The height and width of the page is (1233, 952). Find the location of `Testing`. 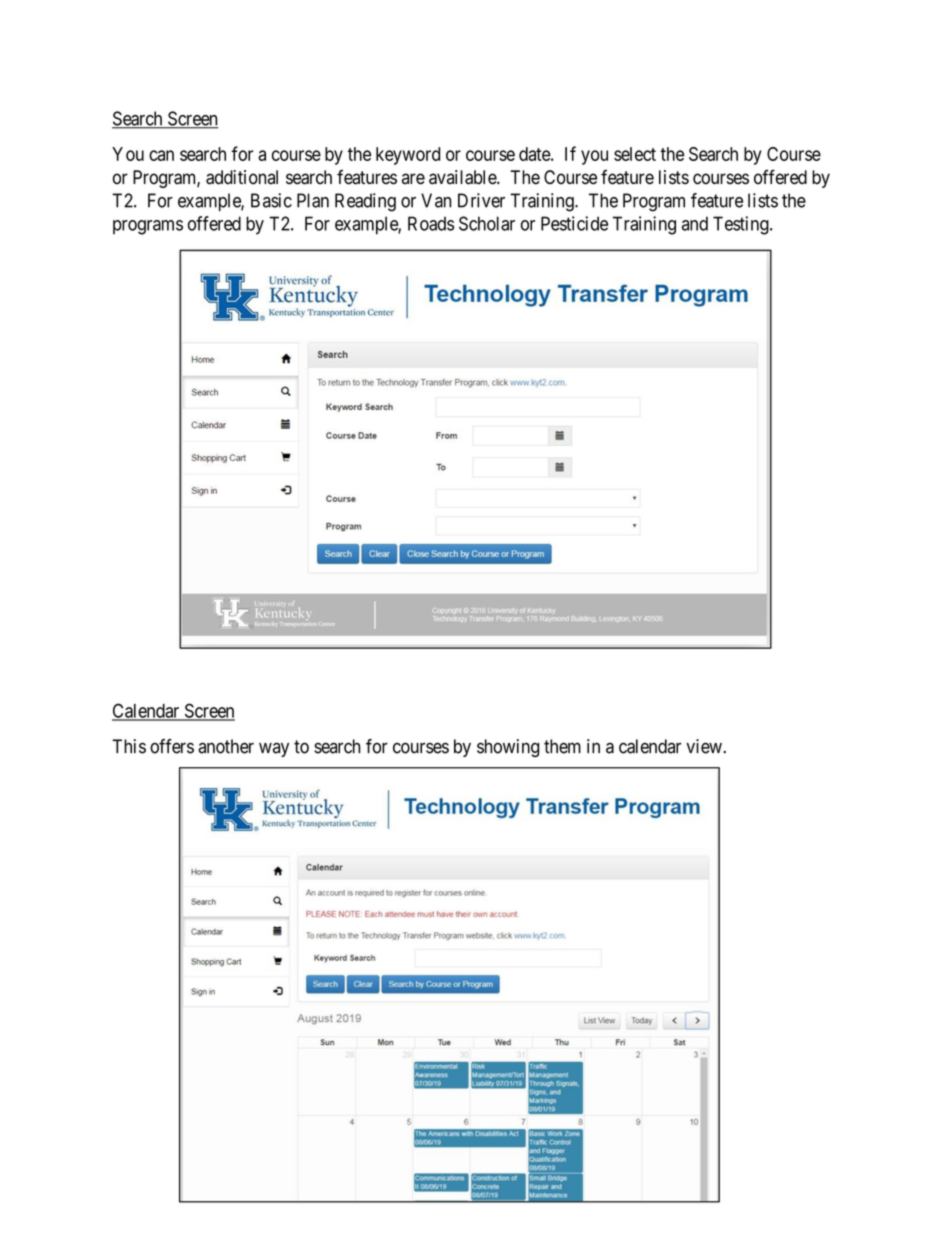

Testing is located at coordinates (742, 225).
